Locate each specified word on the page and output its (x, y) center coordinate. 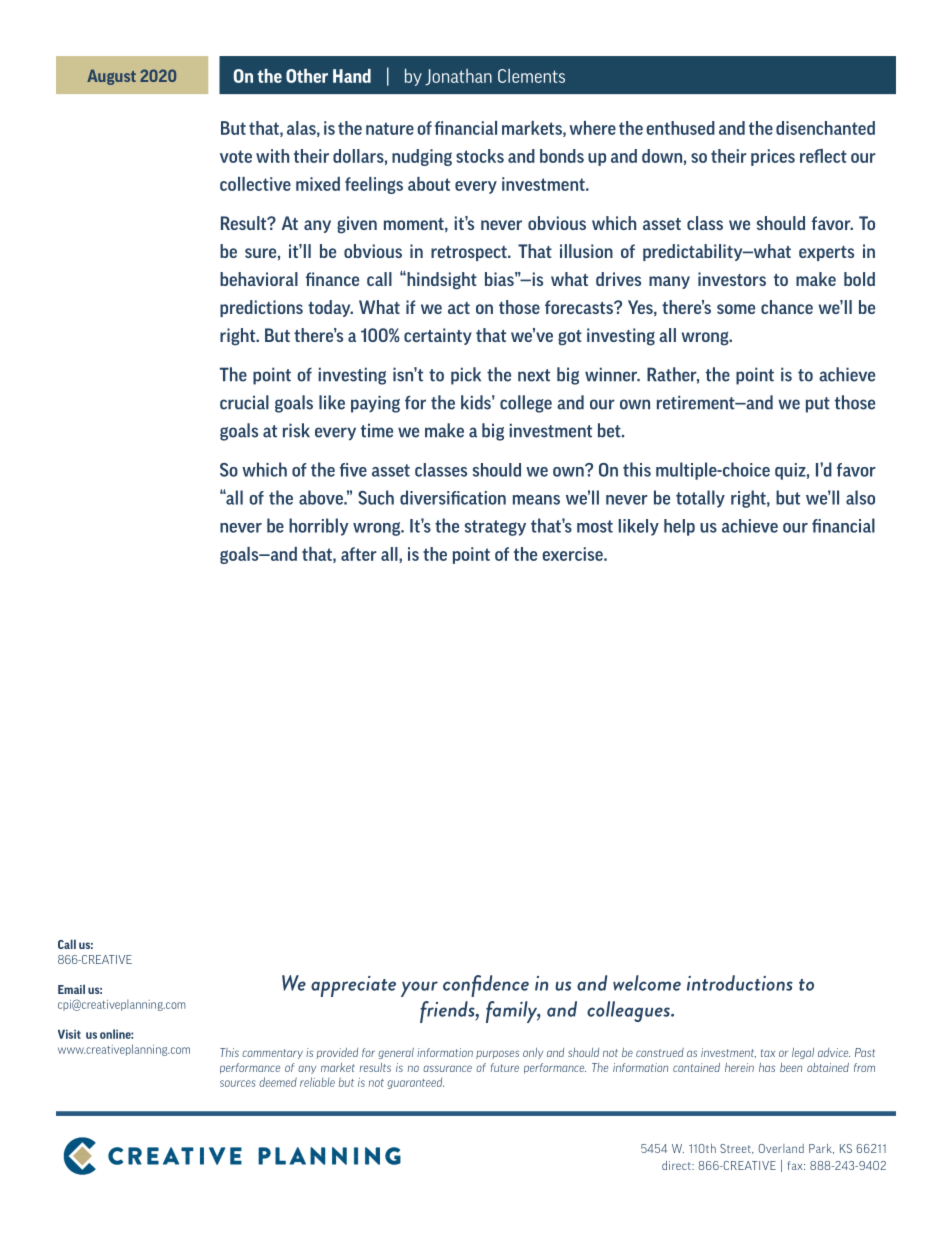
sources (238, 1083)
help (679, 527)
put (818, 405)
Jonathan (458, 77)
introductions (740, 983)
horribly (319, 527)
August (111, 77)
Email (71, 989)
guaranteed (415, 1083)
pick (466, 376)
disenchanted (825, 128)
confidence (486, 986)
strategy (495, 528)
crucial (244, 402)
